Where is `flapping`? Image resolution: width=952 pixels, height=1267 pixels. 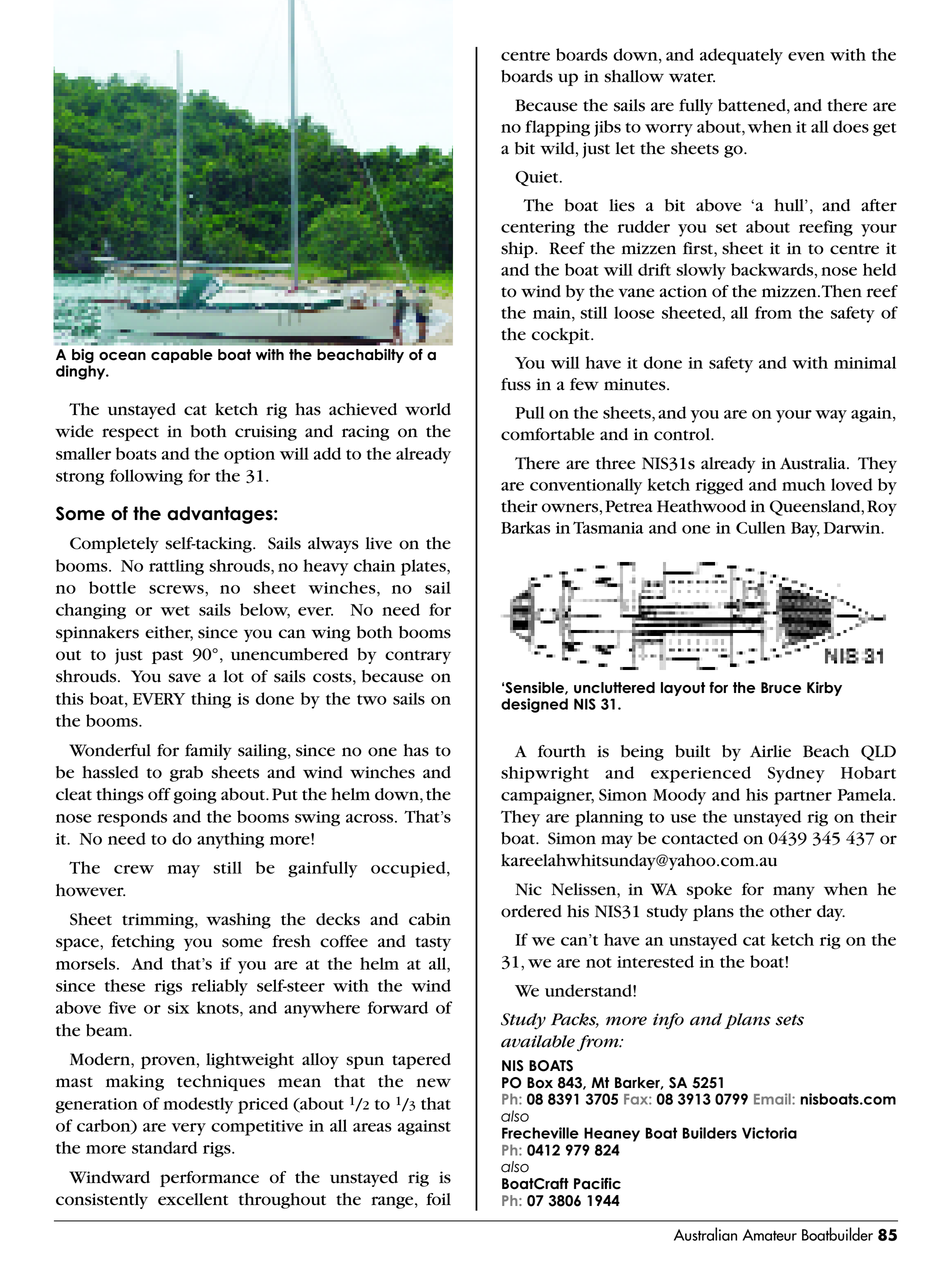
flapping is located at coordinates (557, 128).
